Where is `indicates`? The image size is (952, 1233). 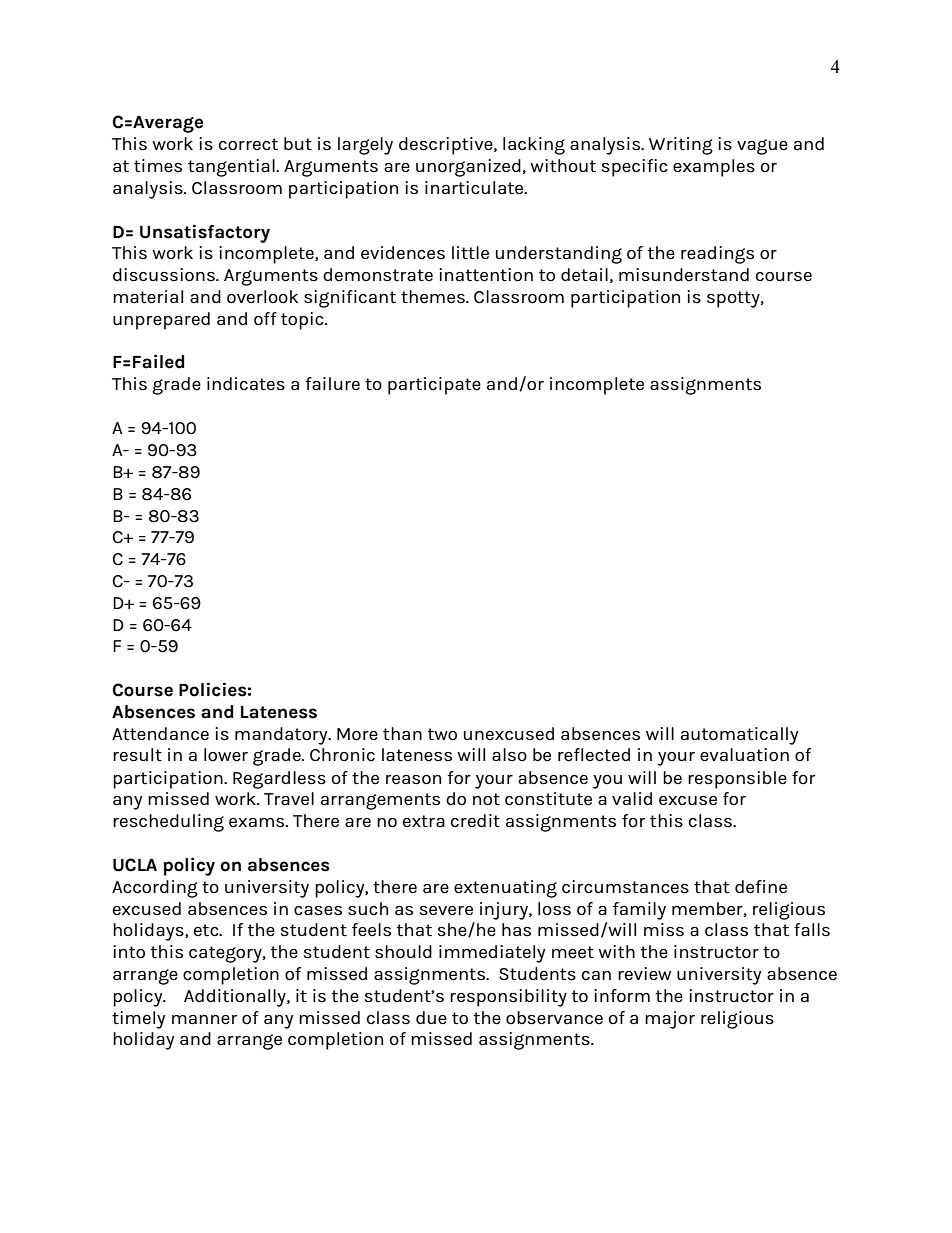 indicates is located at coordinates (246, 384).
